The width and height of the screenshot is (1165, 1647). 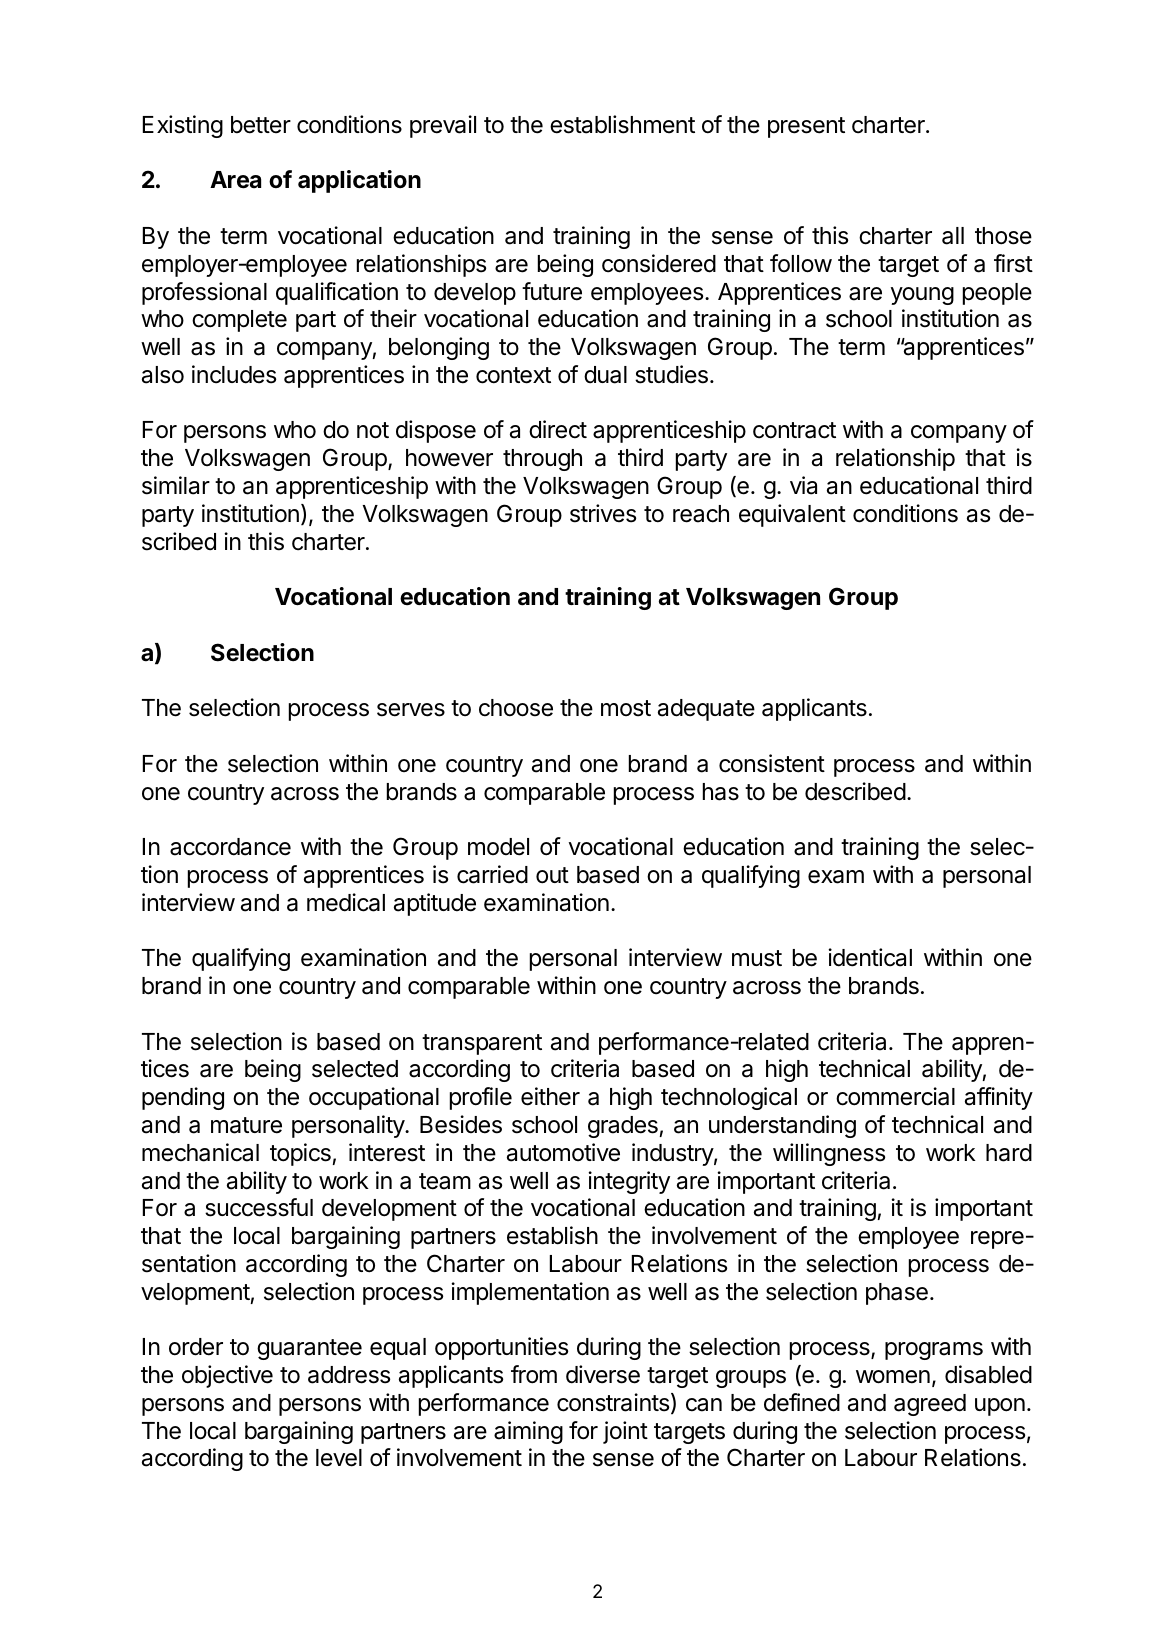 I want to click on consistent, so click(x=772, y=763).
